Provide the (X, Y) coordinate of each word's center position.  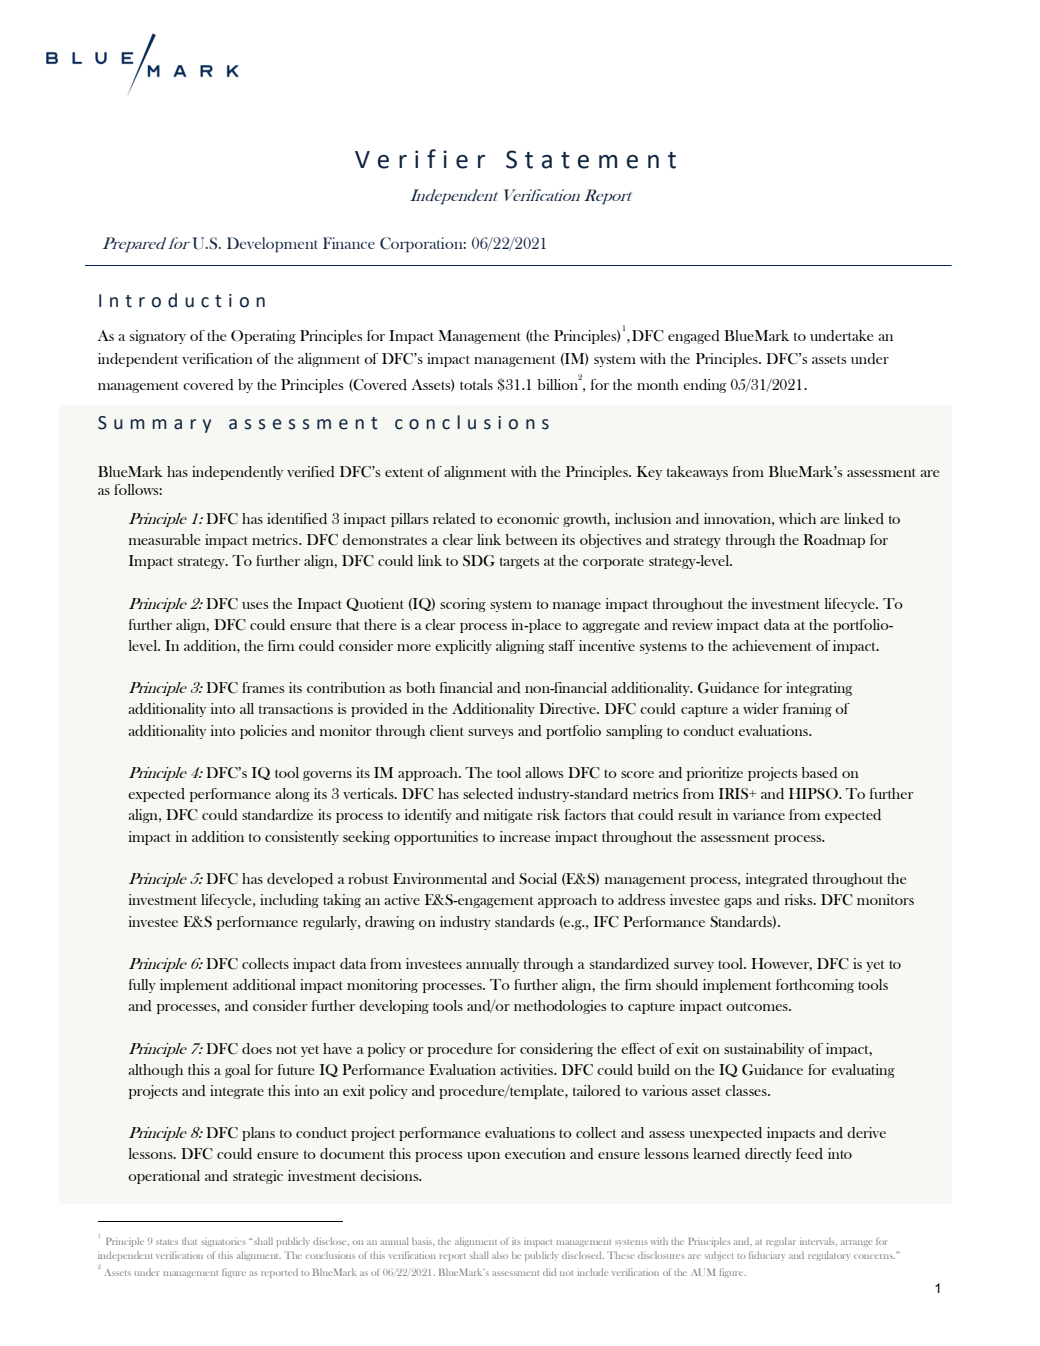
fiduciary (766, 1256)
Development (272, 244)
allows (544, 772)
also (500, 1255)
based (819, 772)
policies (263, 732)
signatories (223, 1243)
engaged (694, 337)
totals (476, 384)
